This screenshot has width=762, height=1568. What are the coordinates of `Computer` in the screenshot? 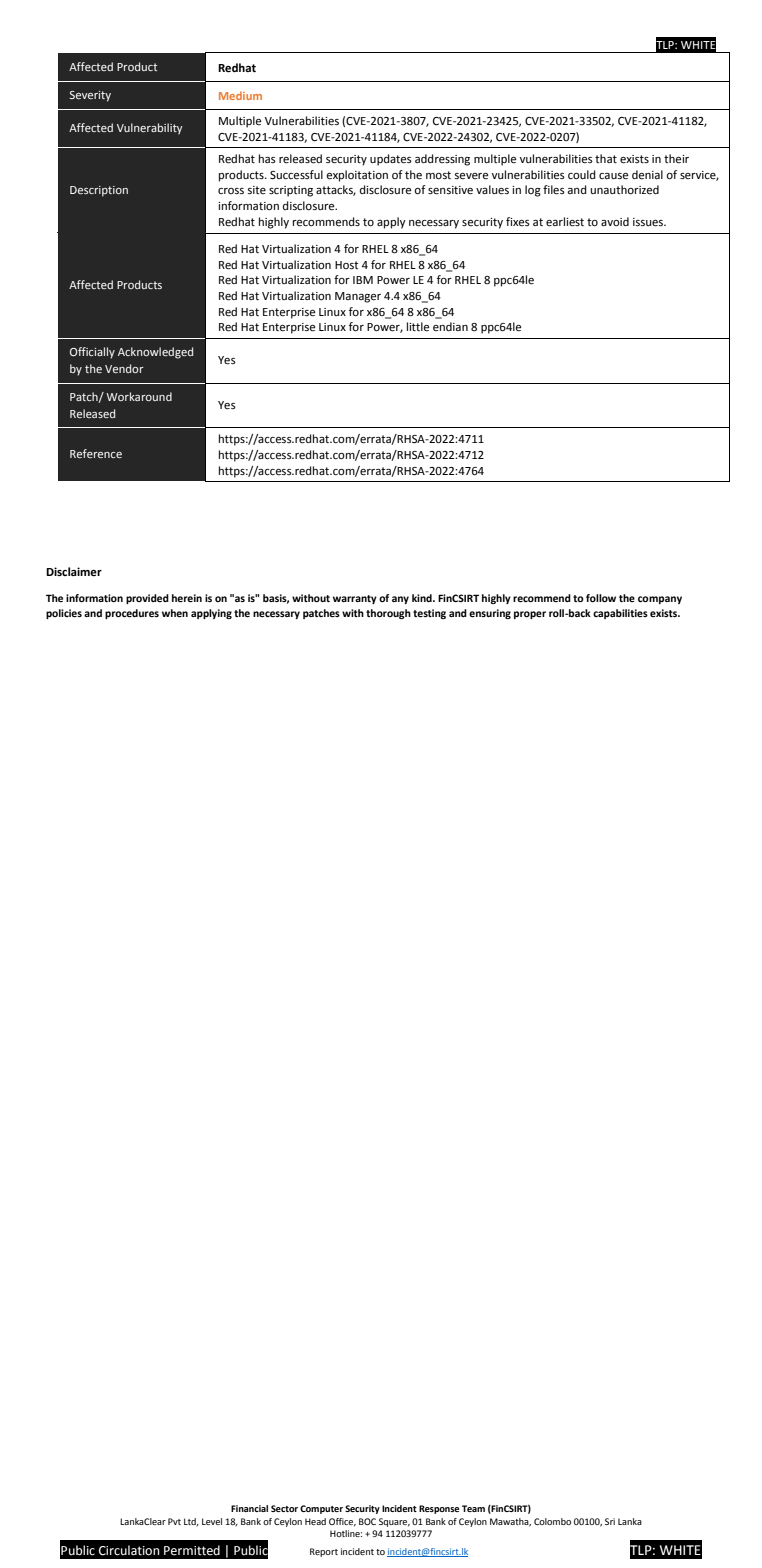 It's located at (321, 1509).
